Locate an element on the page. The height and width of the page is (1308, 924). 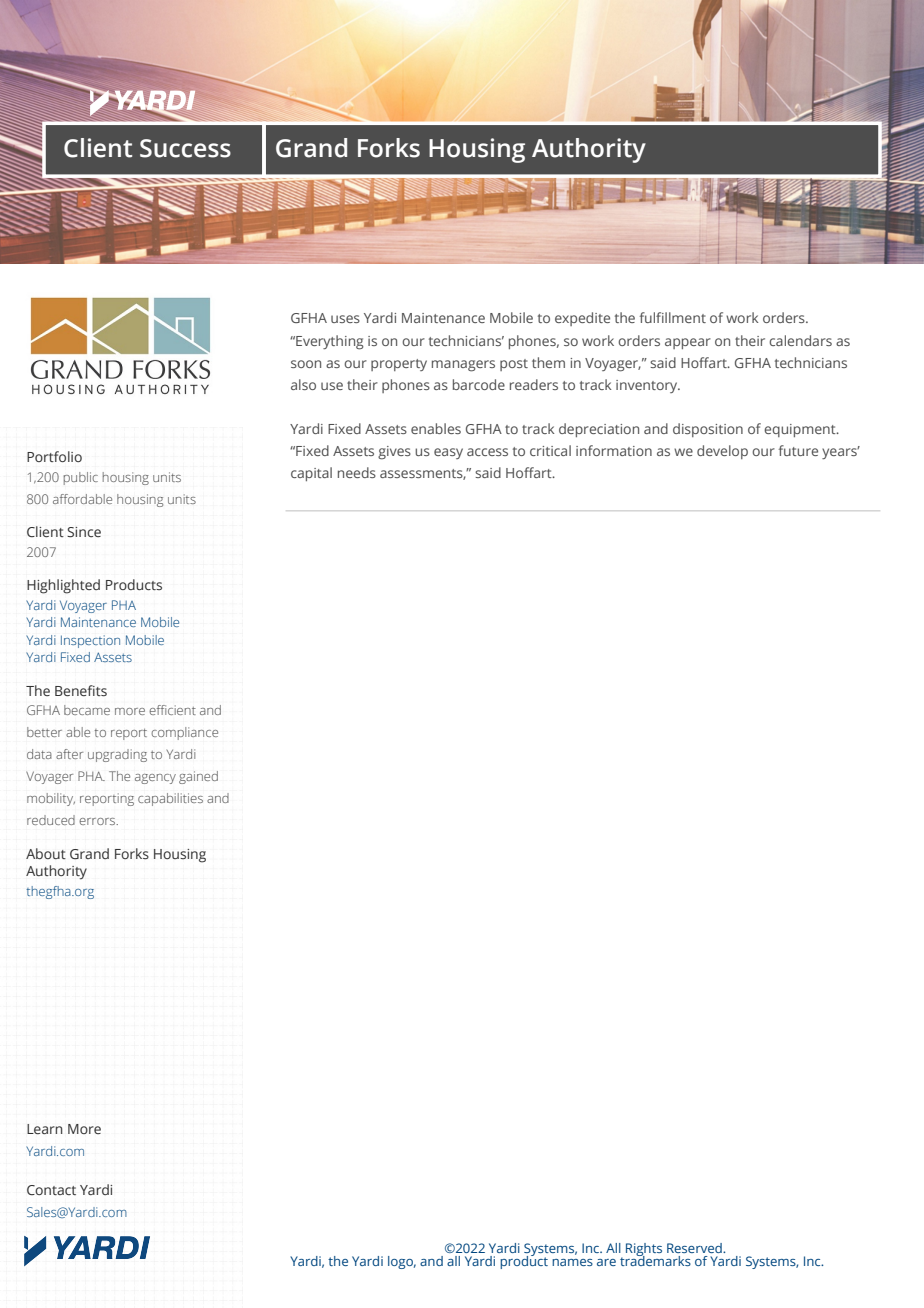
gained is located at coordinates (198, 777).
